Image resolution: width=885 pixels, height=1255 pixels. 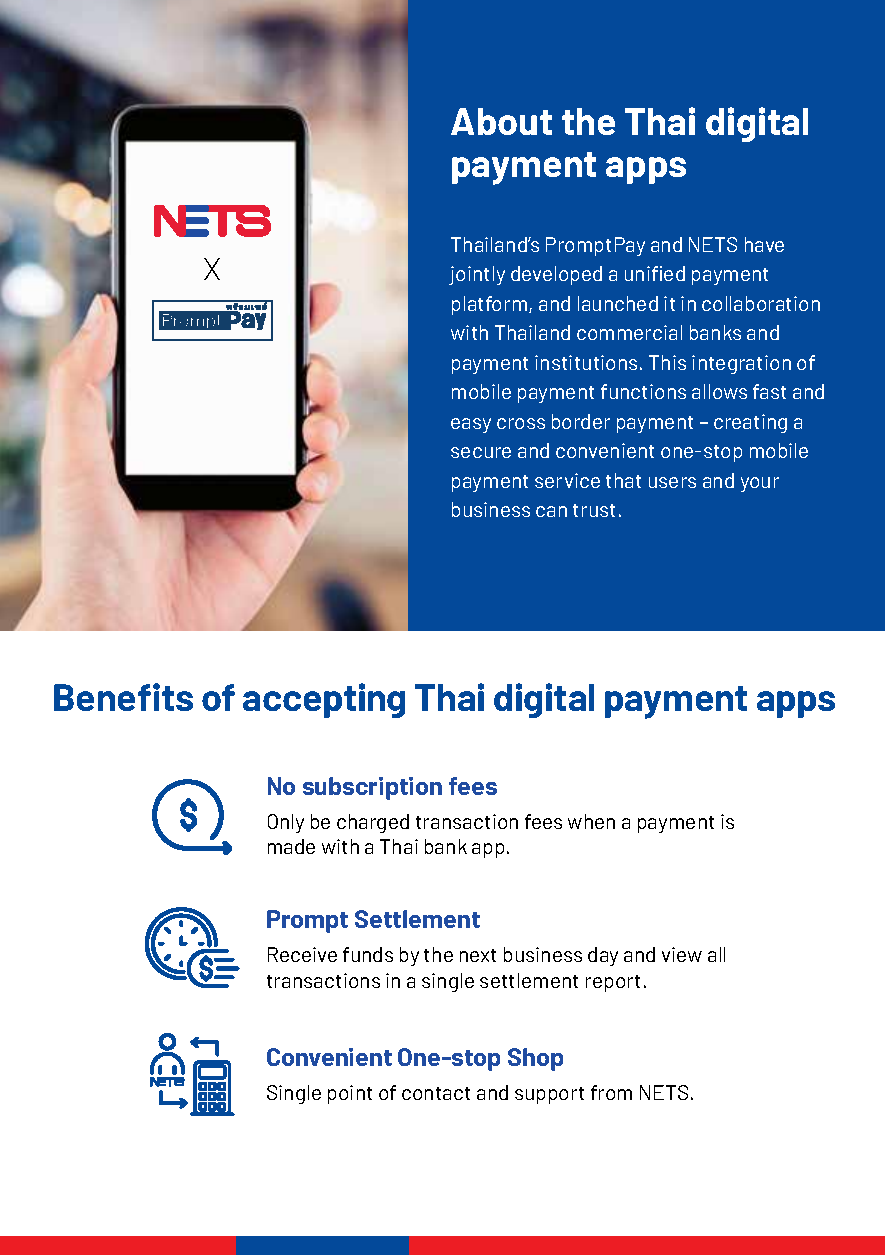 What do you see at coordinates (477, 275) in the document?
I see `jointly` at bounding box center [477, 275].
